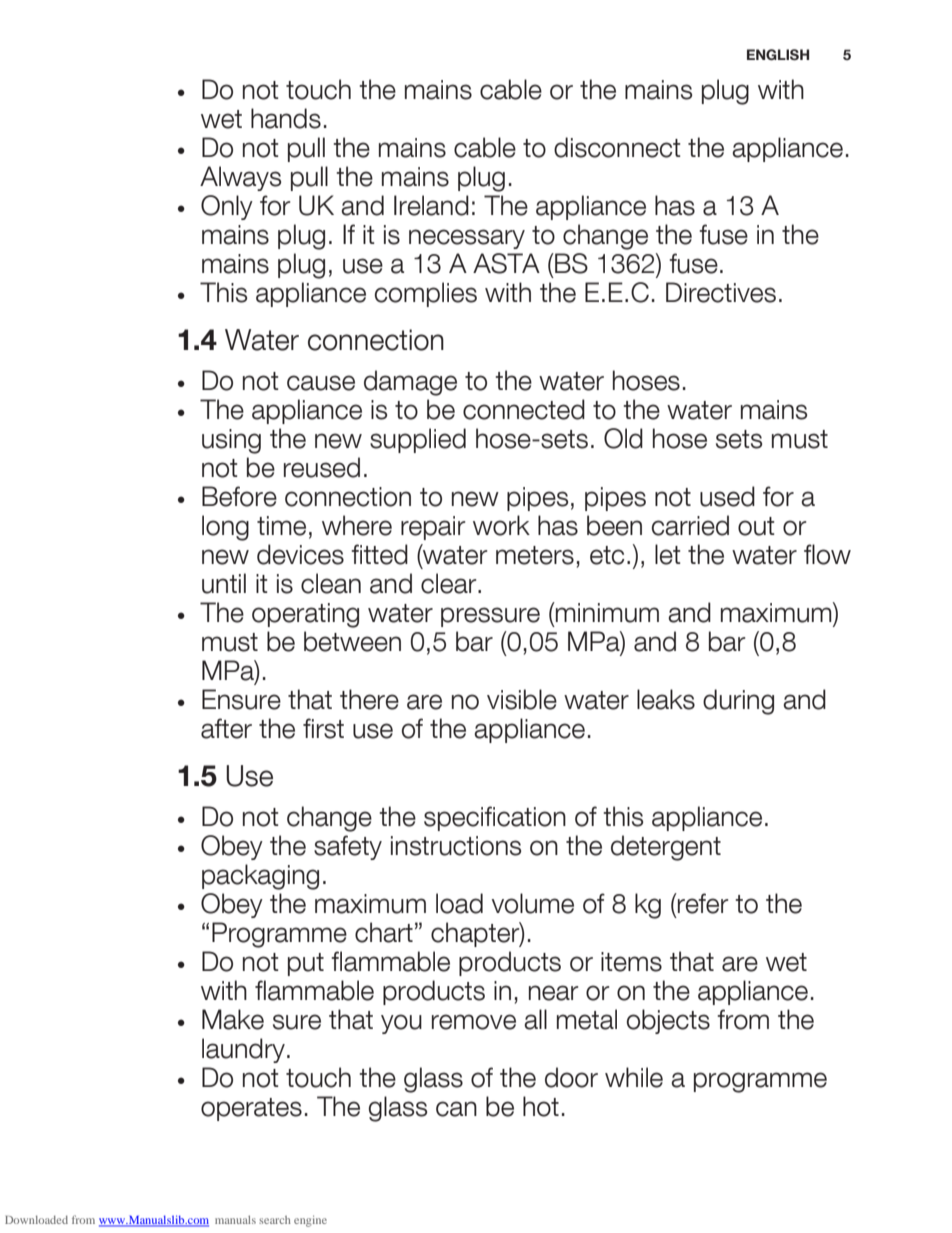 Image resolution: width=952 pixels, height=1233 pixels. Describe the element at coordinates (310, 1221) in the screenshot. I see `engine` at that location.
